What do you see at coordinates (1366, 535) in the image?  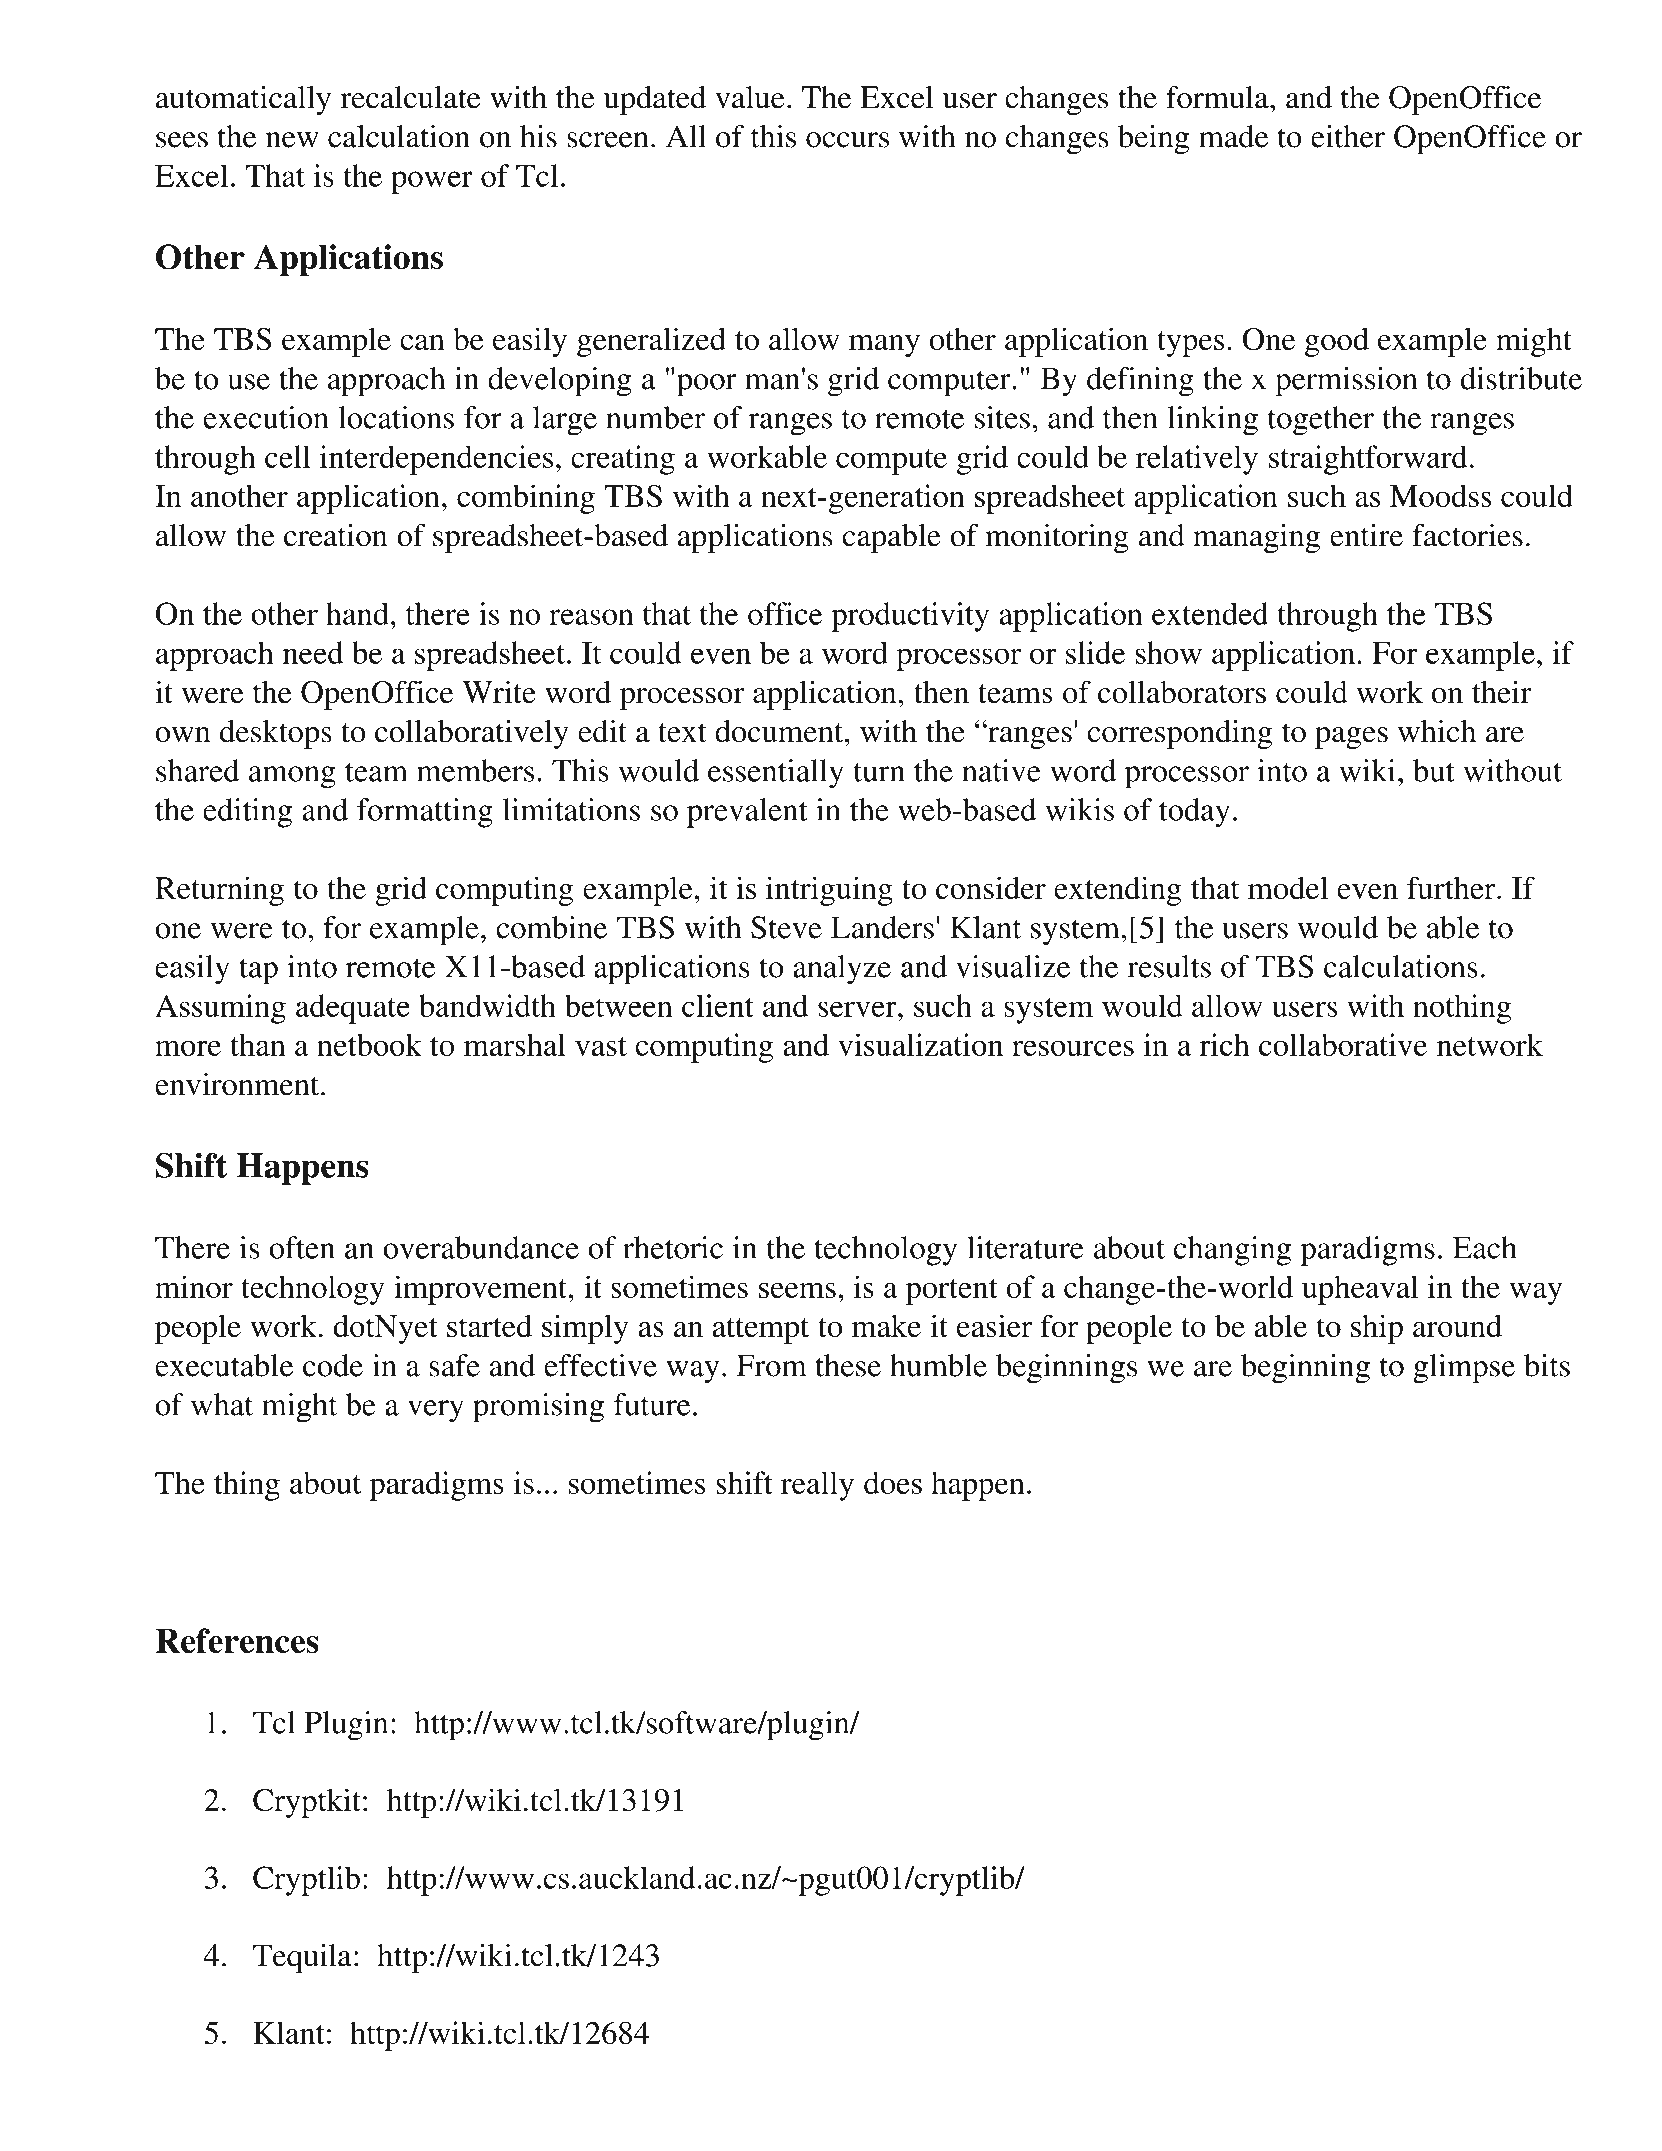 I see `entire` at bounding box center [1366, 535].
